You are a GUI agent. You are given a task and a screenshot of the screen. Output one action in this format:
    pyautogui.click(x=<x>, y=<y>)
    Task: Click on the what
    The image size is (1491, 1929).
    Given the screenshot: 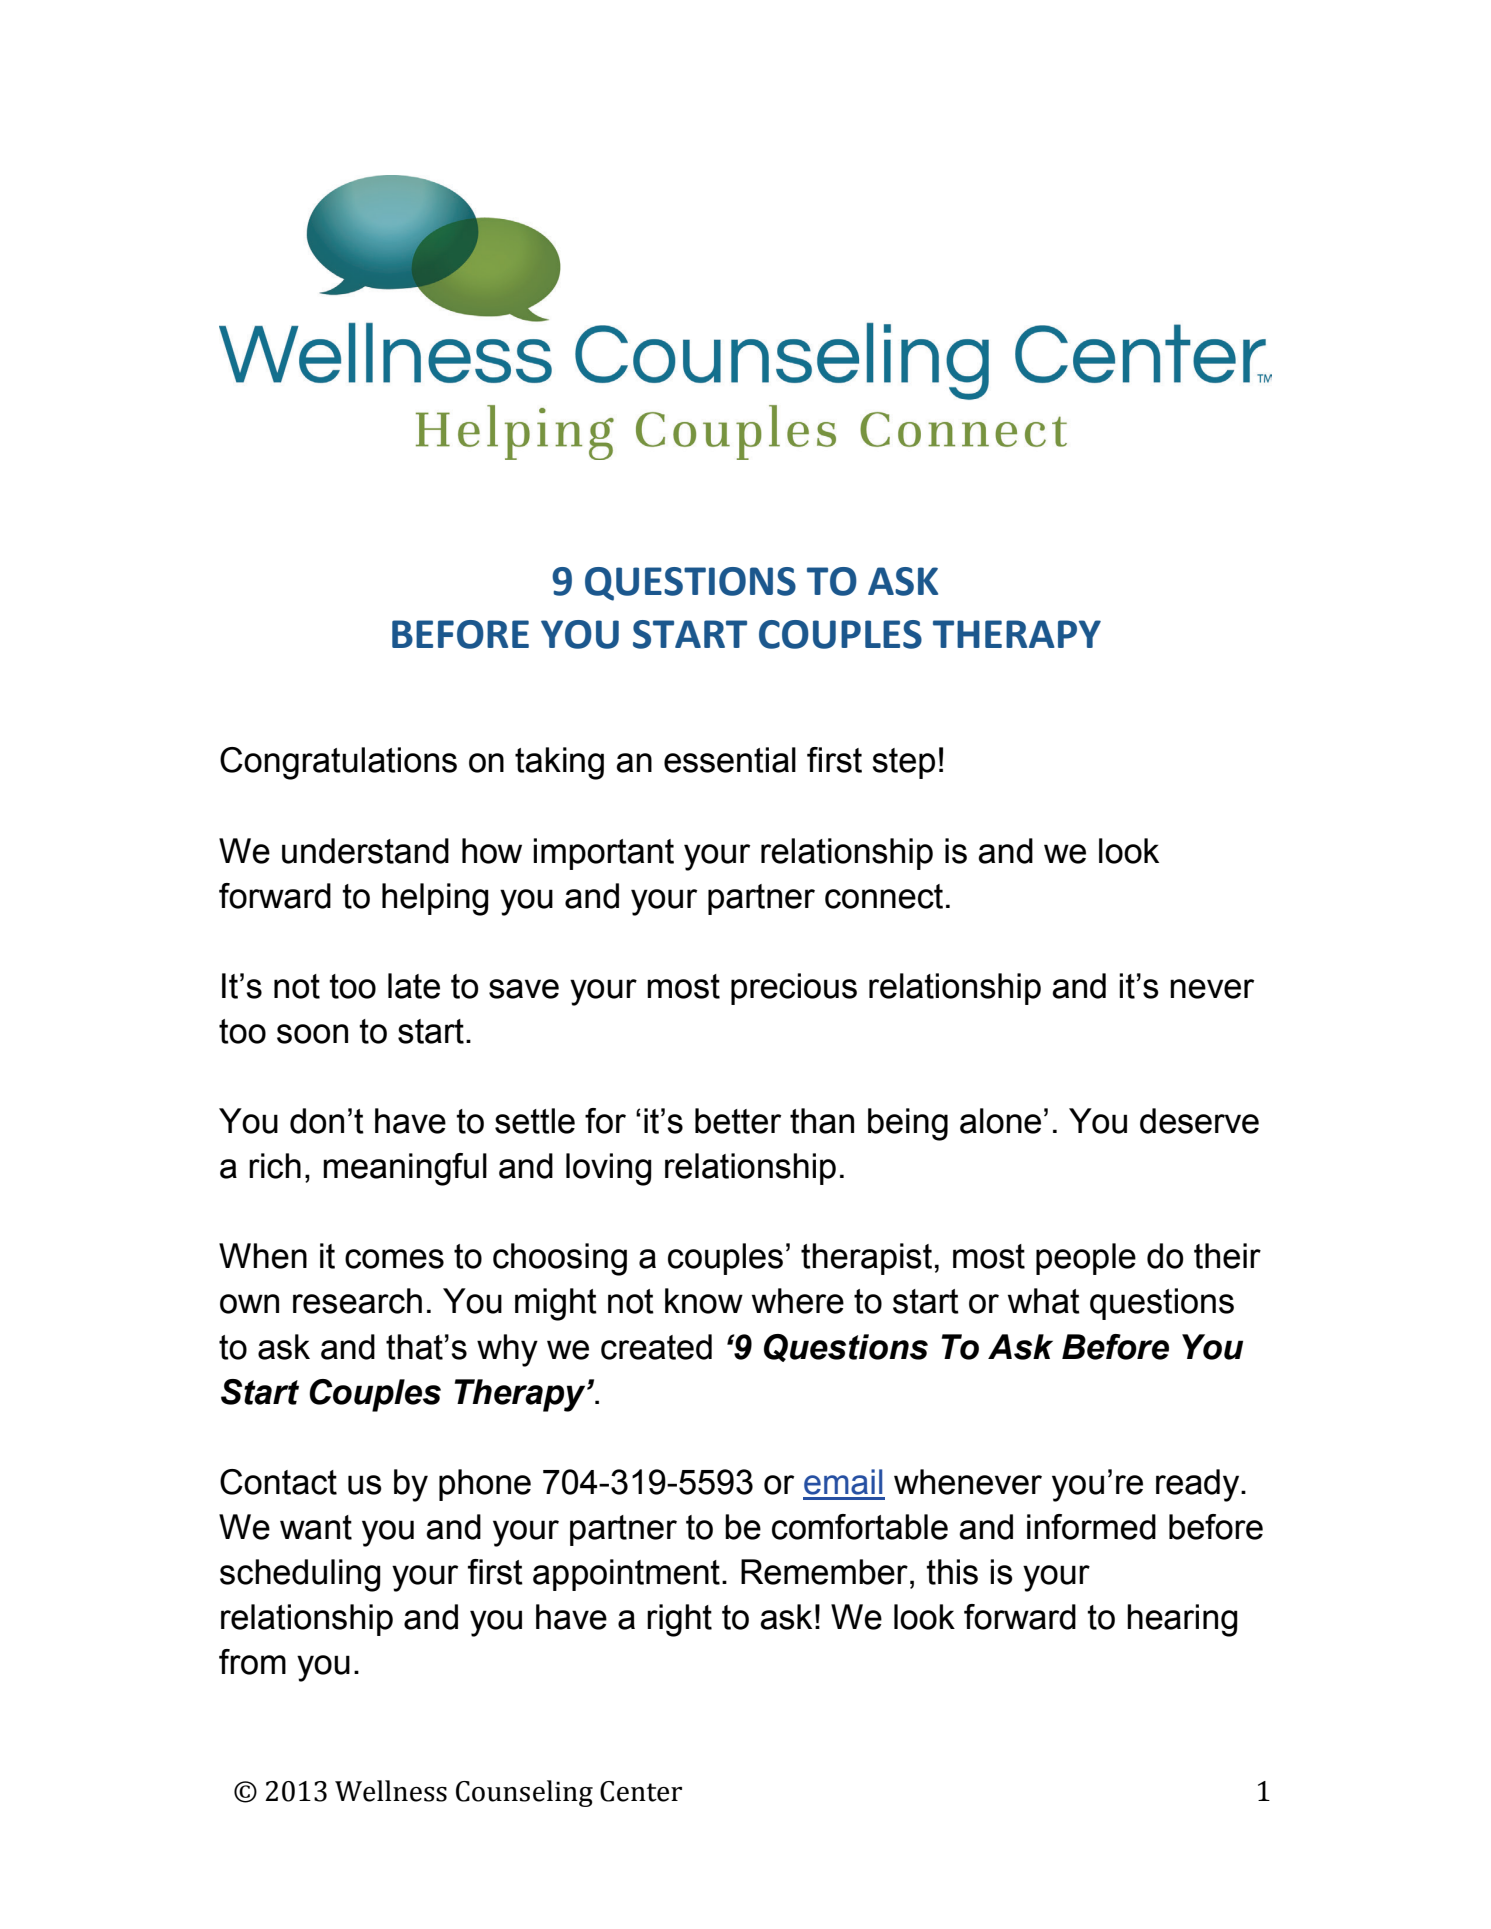 What is the action you would take?
    pyautogui.click(x=1044, y=1301)
